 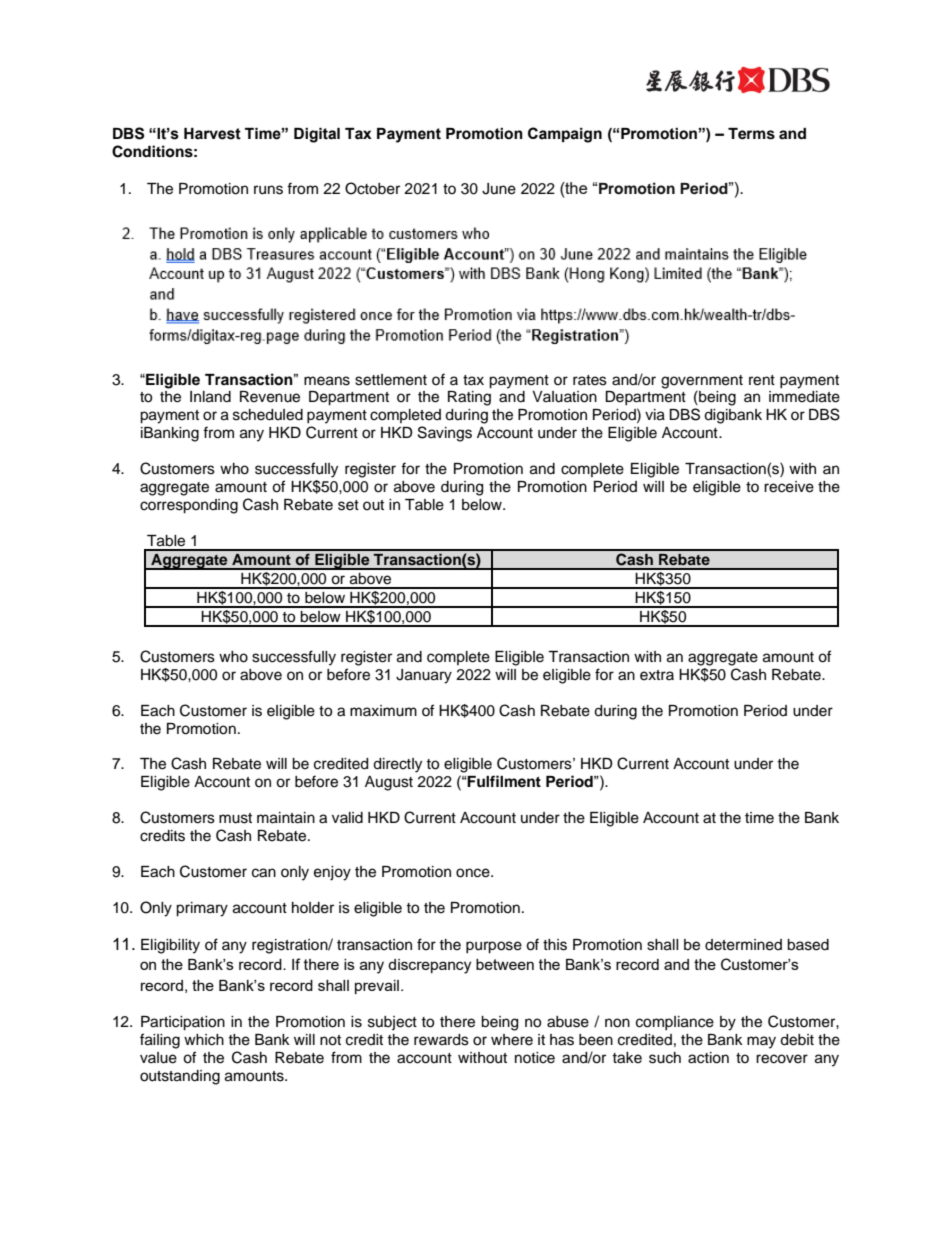 I want to click on where, so click(x=512, y=1040).
